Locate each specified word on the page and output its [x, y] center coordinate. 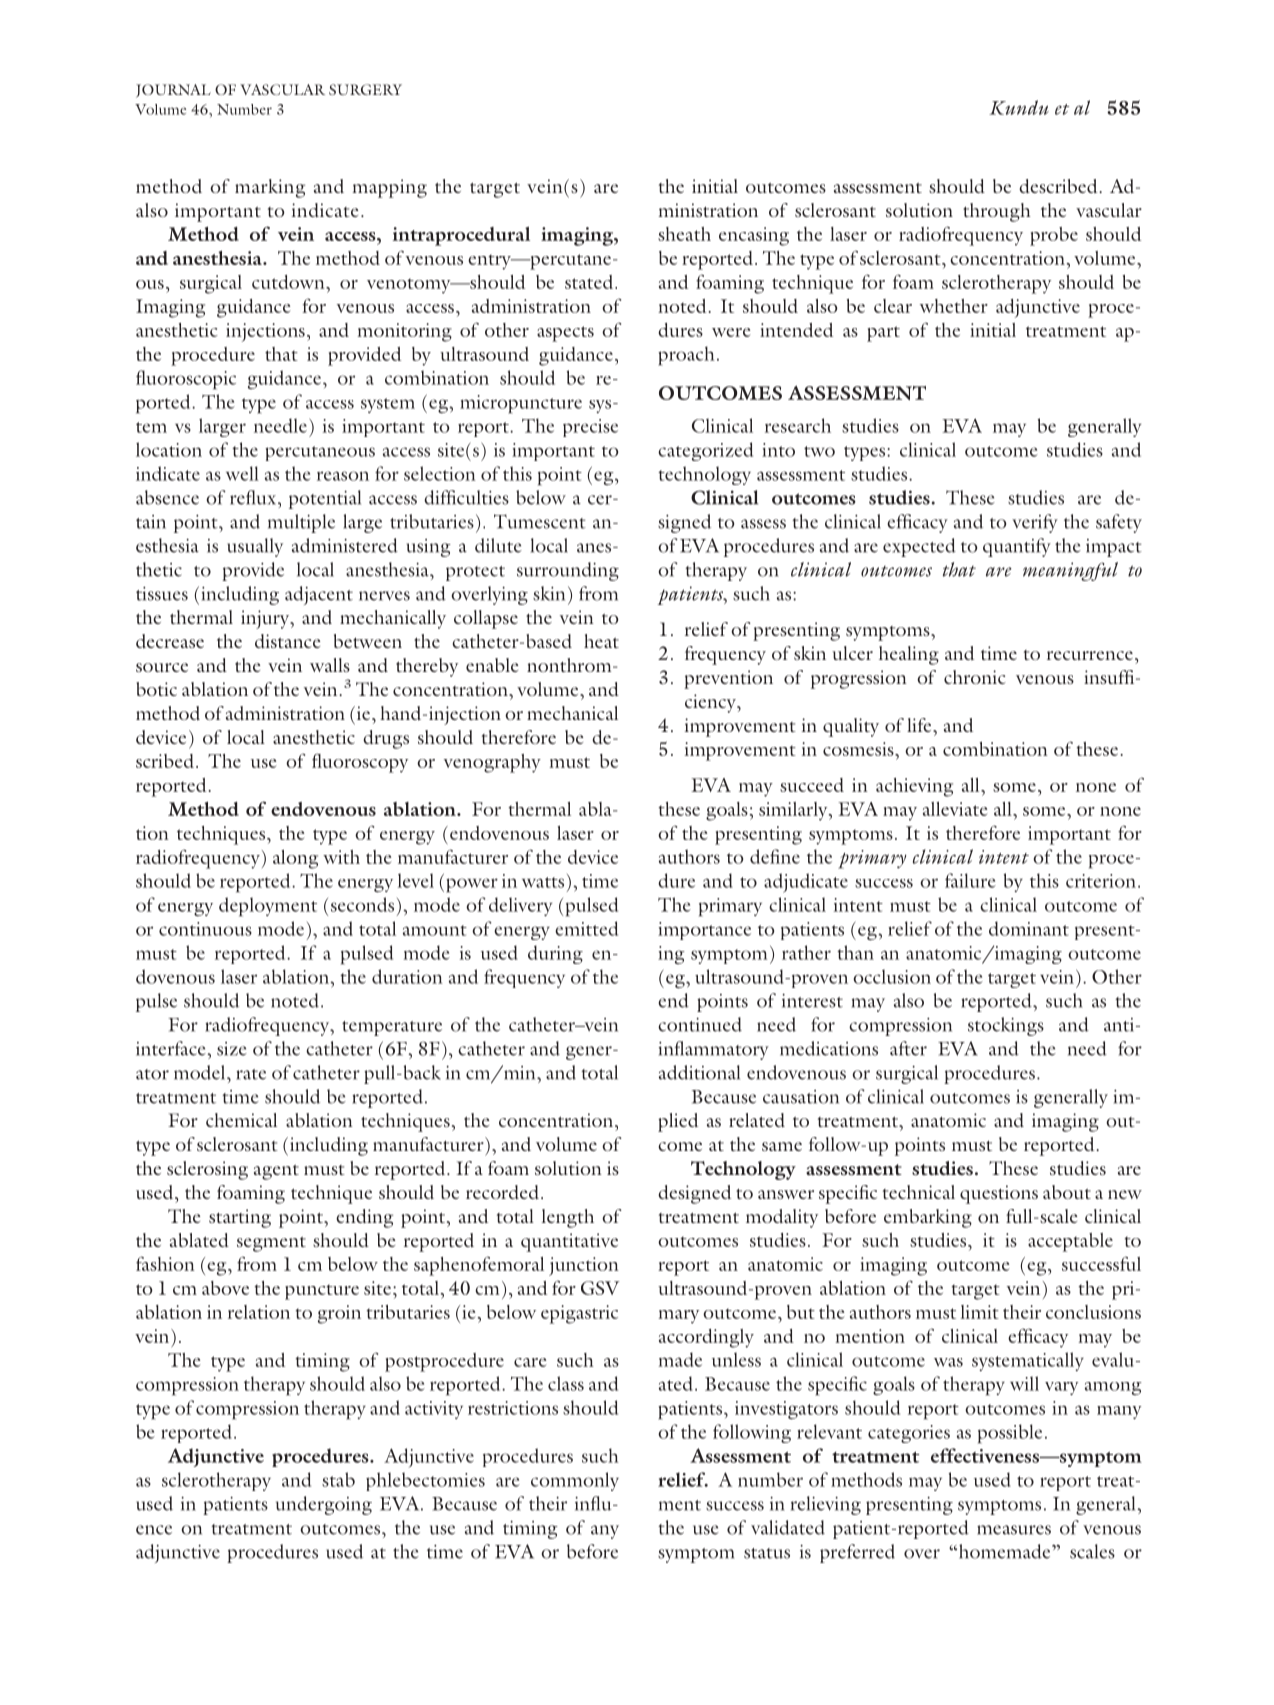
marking [270, 188]
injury [266, 619]
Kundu [1019, 107]
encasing [754, 236]
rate [251, 1074]
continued [700, 1024]
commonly [575, 1481]
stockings [1006, 1026]
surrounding [568, 571]
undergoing [324, 1505]
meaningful [1070, 571]
